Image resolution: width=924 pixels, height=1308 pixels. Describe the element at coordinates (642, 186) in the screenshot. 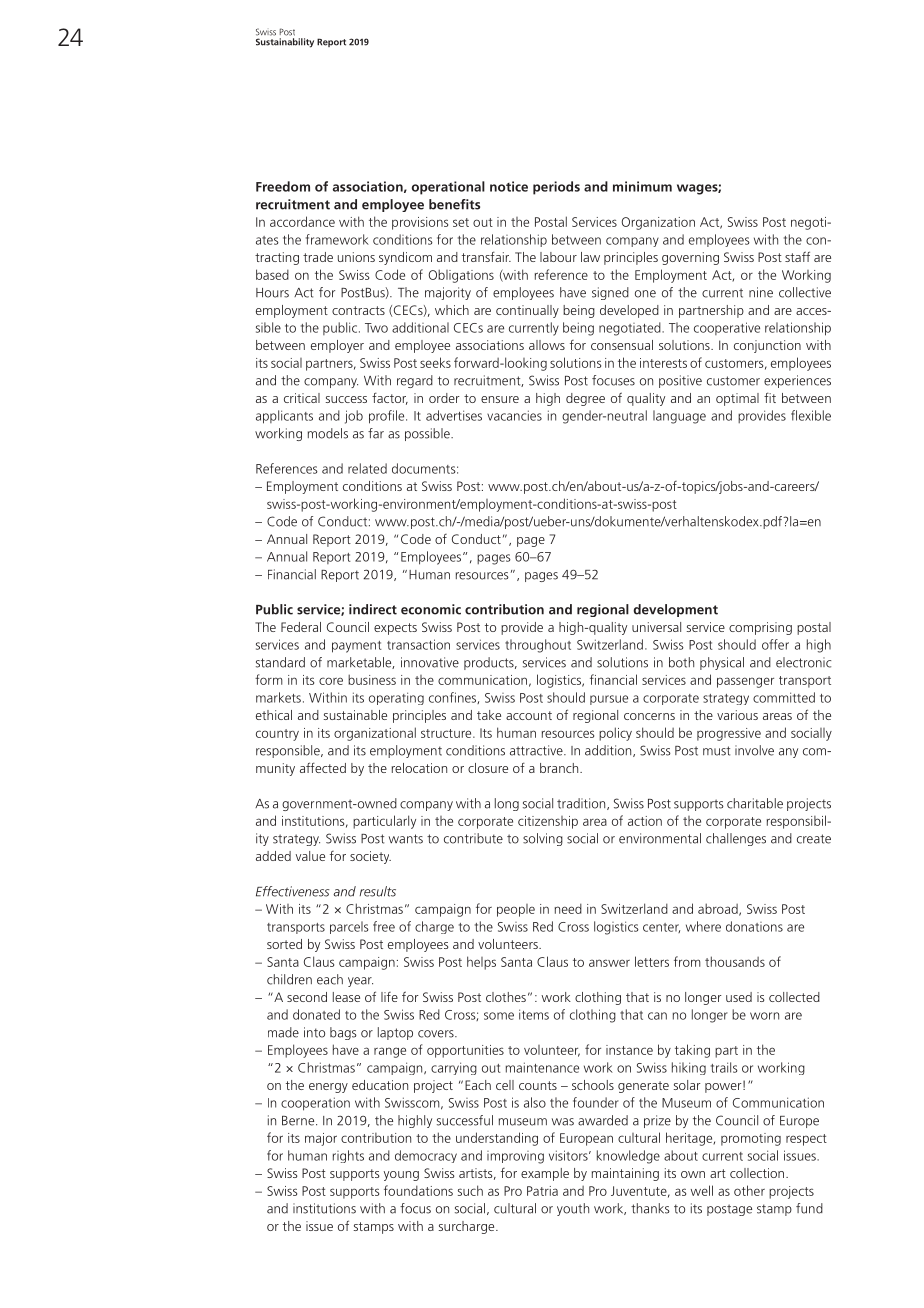

I see `minimum` at that location.
